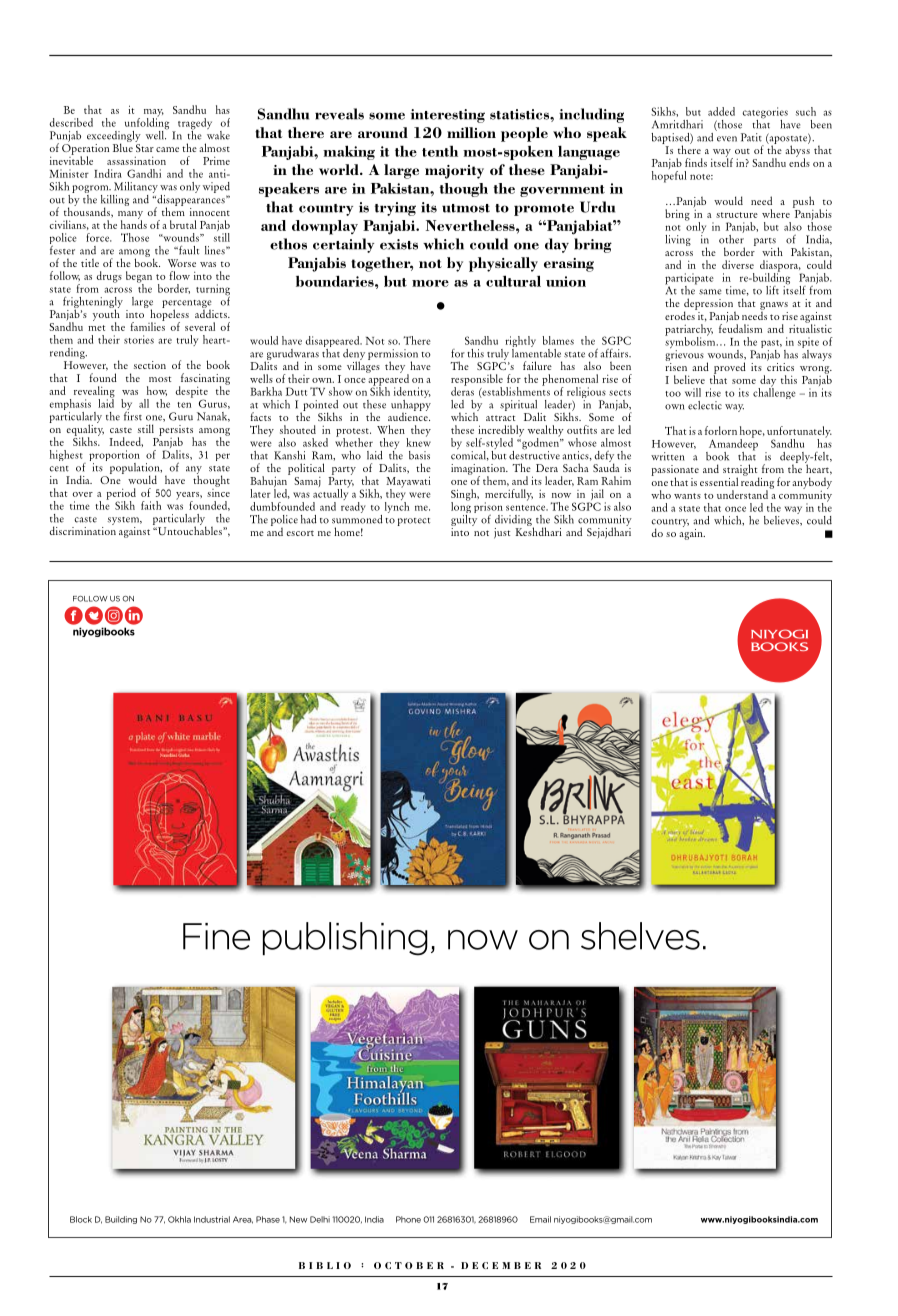 Image resolution: width=898 pixels, height=1316 pixels. Describe the element at coordinates (740, 327) in the screenshot. I see `feudalism` at that location.
